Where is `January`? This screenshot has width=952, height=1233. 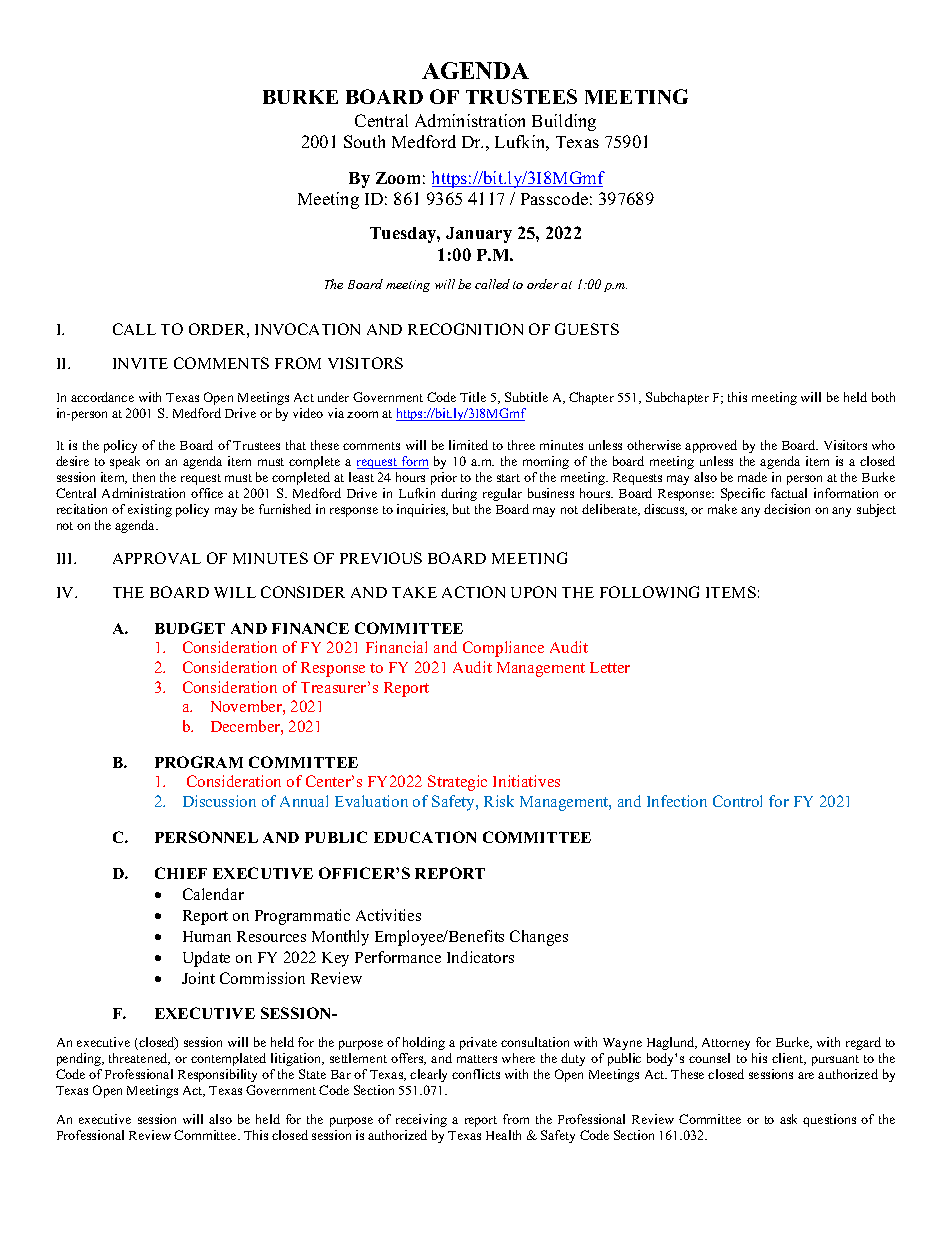
January is located at coordinates (479, 235).
